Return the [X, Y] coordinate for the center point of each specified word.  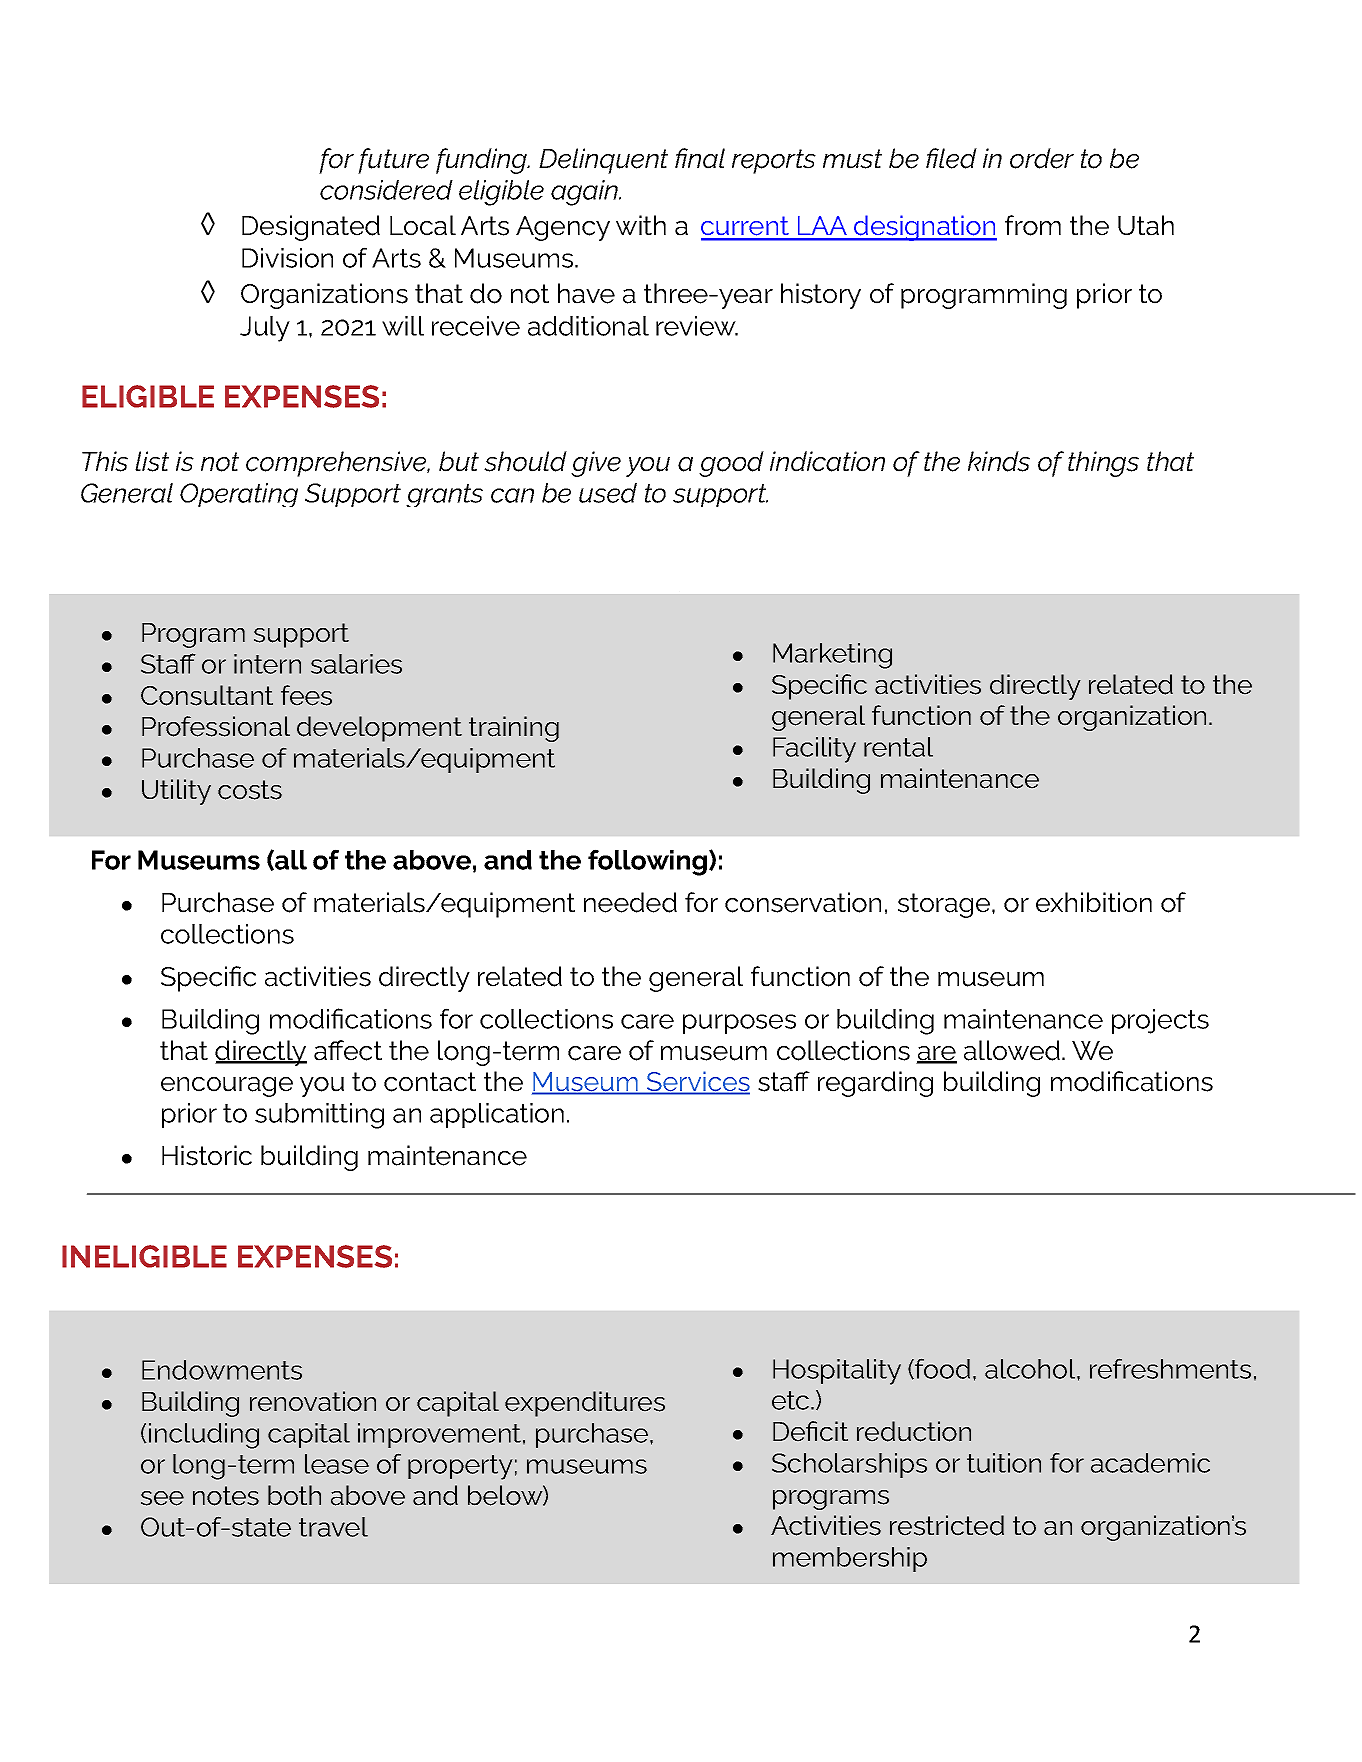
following [649, 862]
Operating [239, 495]
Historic [207, 1155]
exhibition [1094, 902]
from [1033, 225]
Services [697, 1082]
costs [250, 790]
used [608, 493]
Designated [311, 228]
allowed [1012, 1050]
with [641, 225]
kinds [999, 461]
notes [226, 1496]
